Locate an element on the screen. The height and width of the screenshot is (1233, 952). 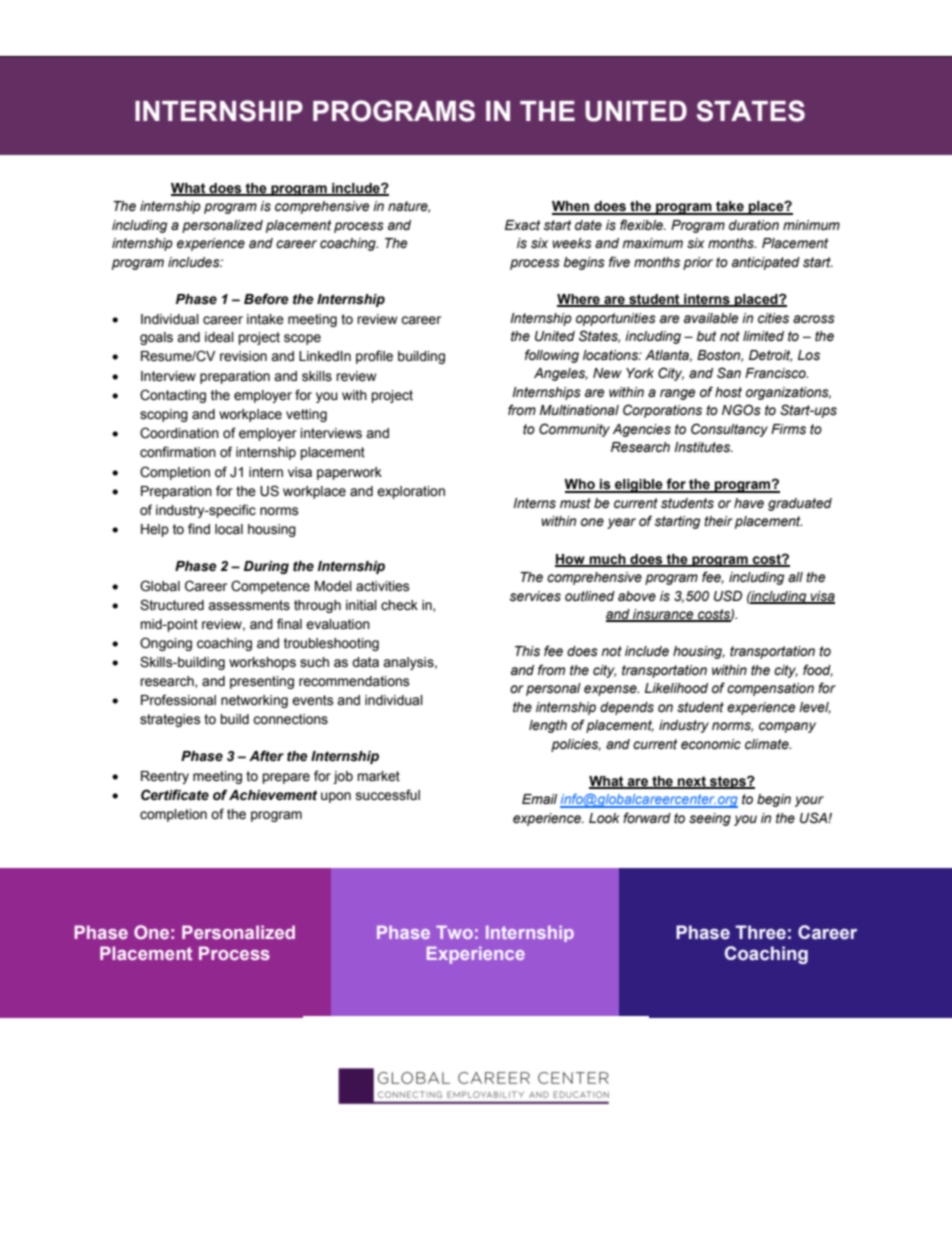
Three is located at coordinates (760, 932).
